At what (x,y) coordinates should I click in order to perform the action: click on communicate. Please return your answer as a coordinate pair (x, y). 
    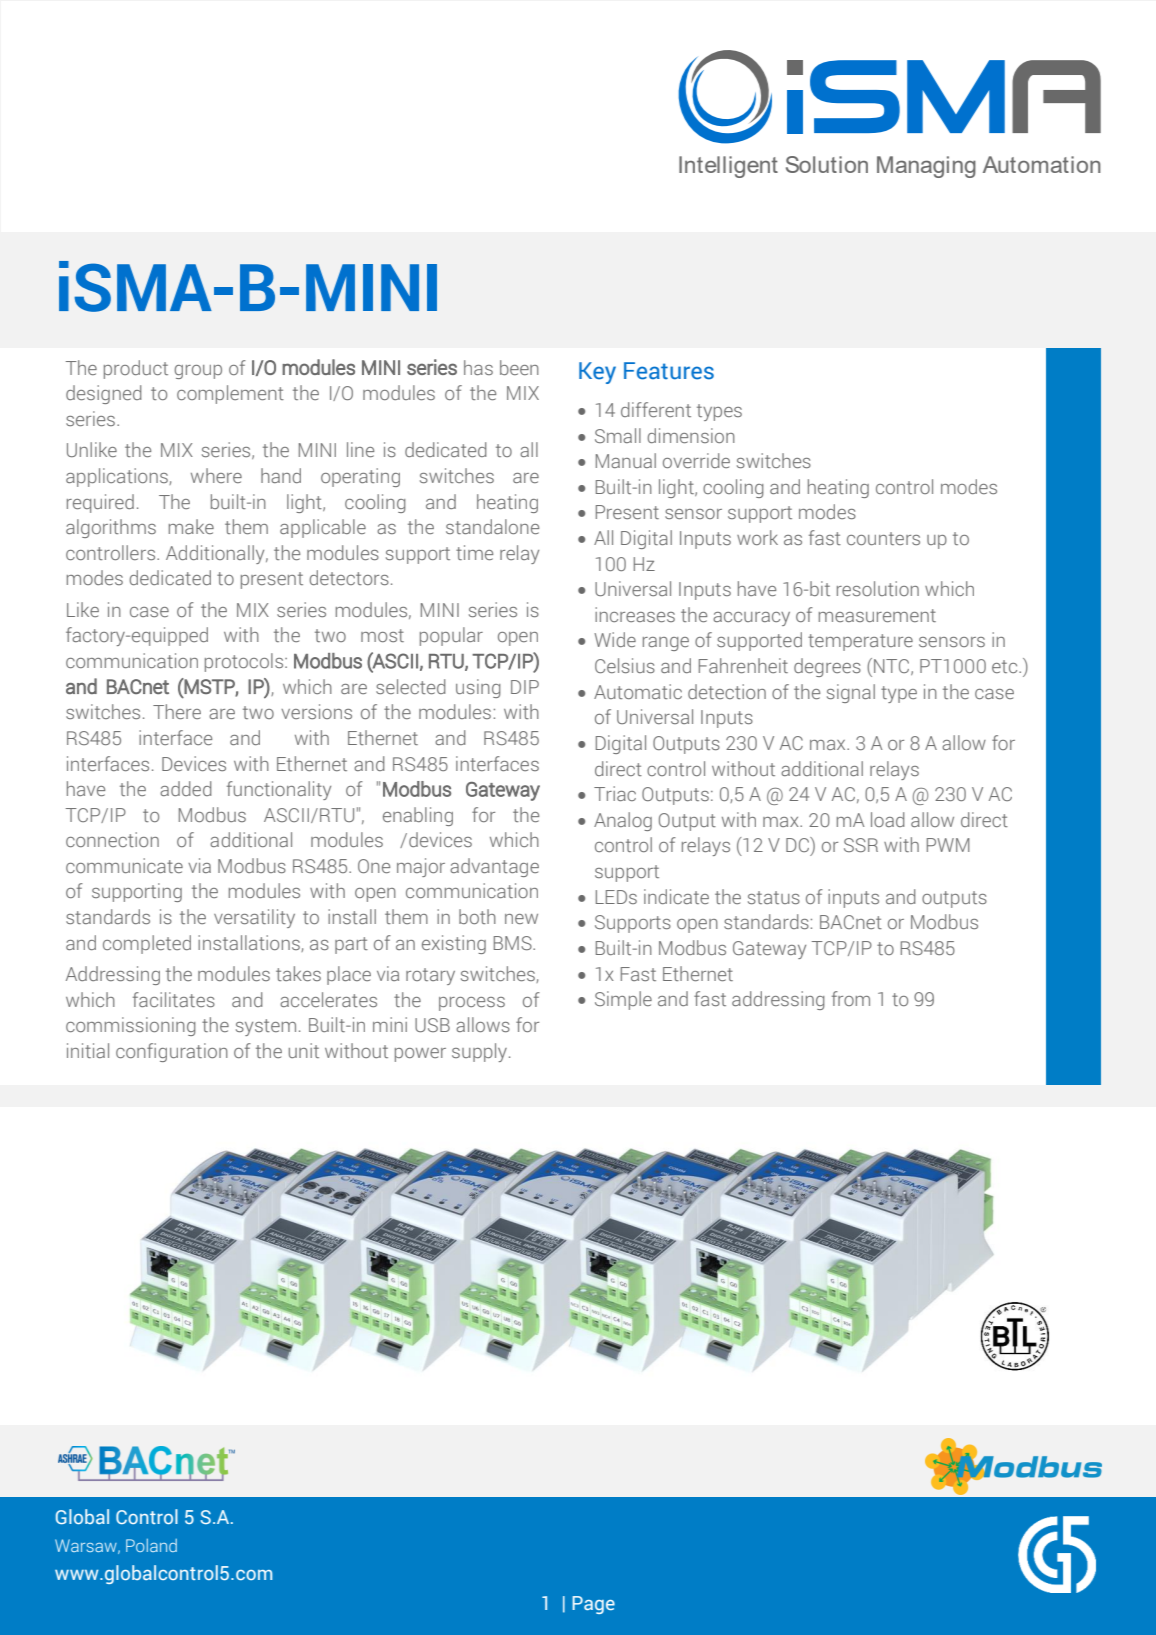
    Looking at the image, I should click on (124, 865).
